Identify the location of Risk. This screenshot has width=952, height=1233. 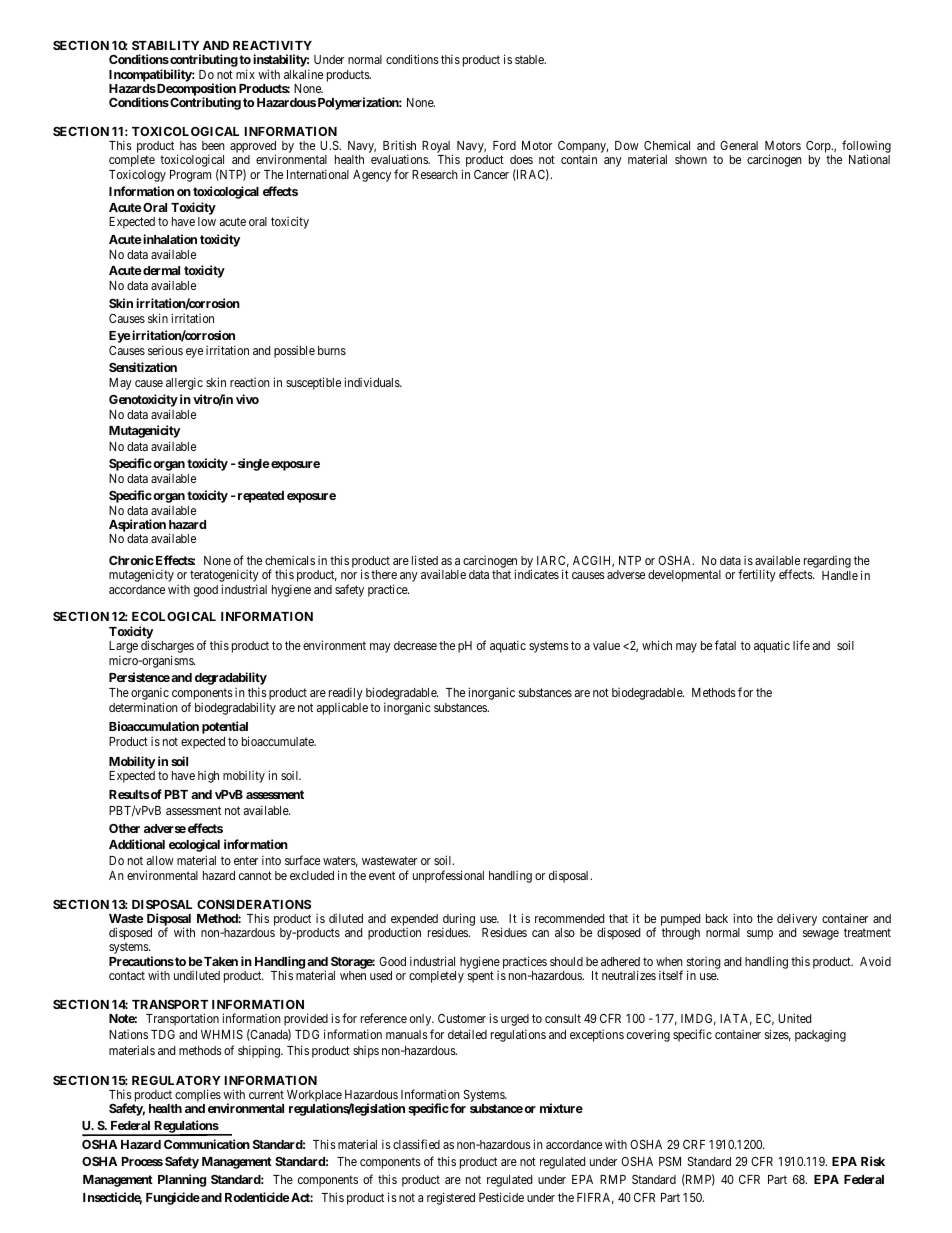
(873, 1161).
